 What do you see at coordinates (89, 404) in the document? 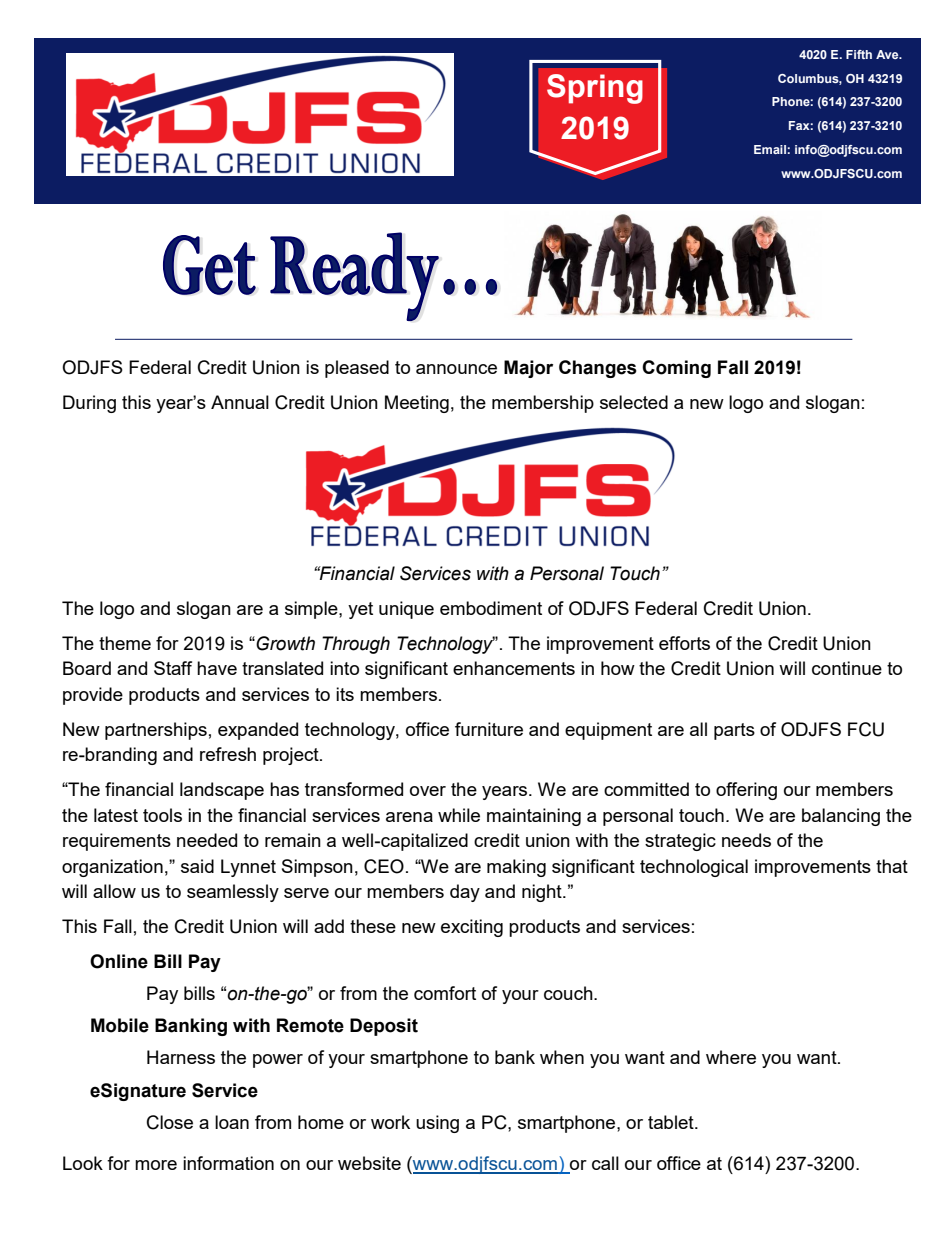
I see `During` at bounding box center [89, 404].
